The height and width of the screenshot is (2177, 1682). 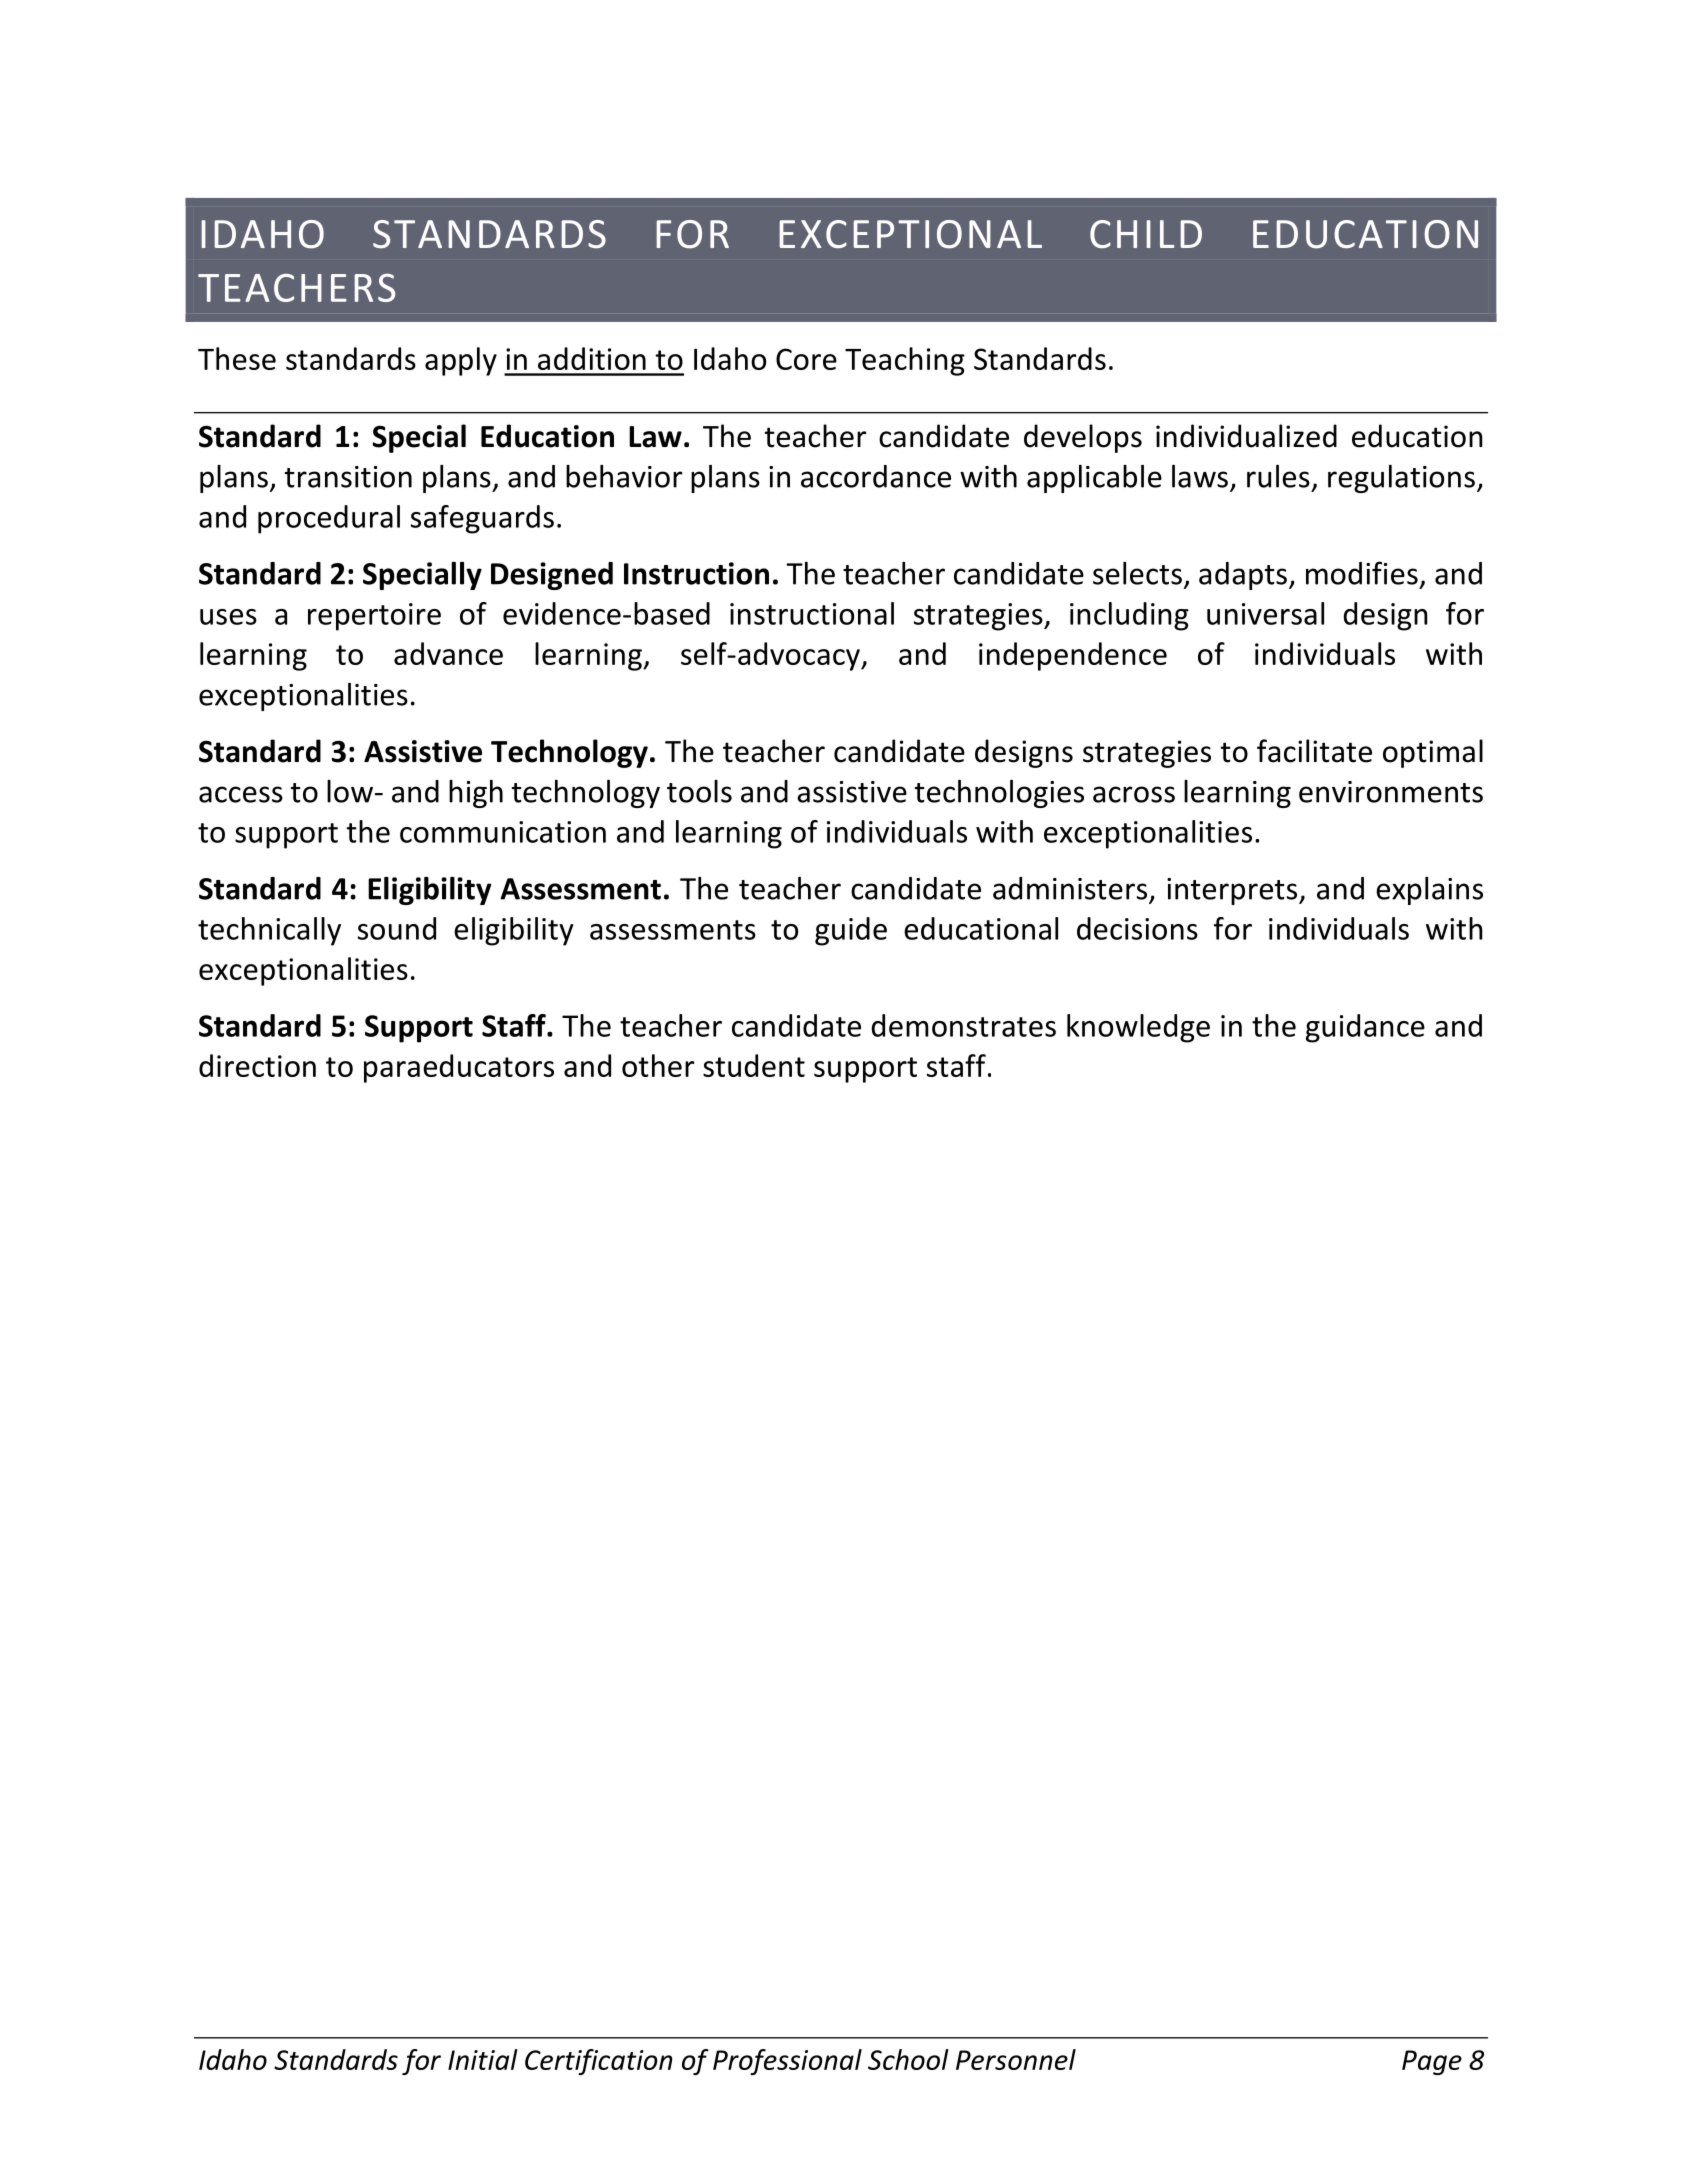 I want to click on guidance, so click(x=1365, y=1028).
